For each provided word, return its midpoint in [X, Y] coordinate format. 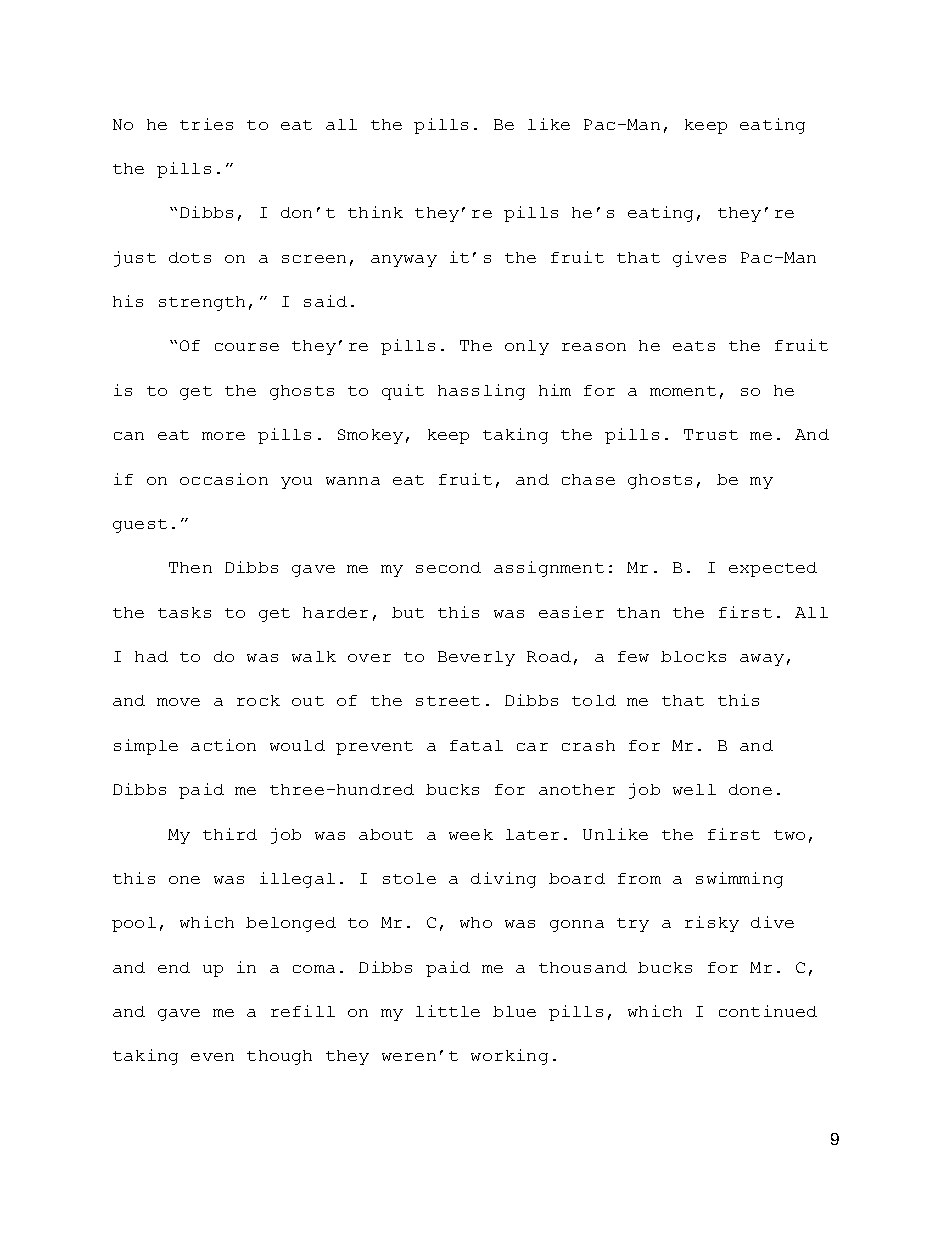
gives [699, 259]
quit [403, 392]
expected [773, 569]
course [247, 347]
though [279, 1057]
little [448, 1011]
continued [768, 1011]
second [448, 567]
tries [206, 124]
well [694, 789]
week [471, 834]
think [375, 212]
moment [683, 391]
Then [190, 567]
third [230, 834]
